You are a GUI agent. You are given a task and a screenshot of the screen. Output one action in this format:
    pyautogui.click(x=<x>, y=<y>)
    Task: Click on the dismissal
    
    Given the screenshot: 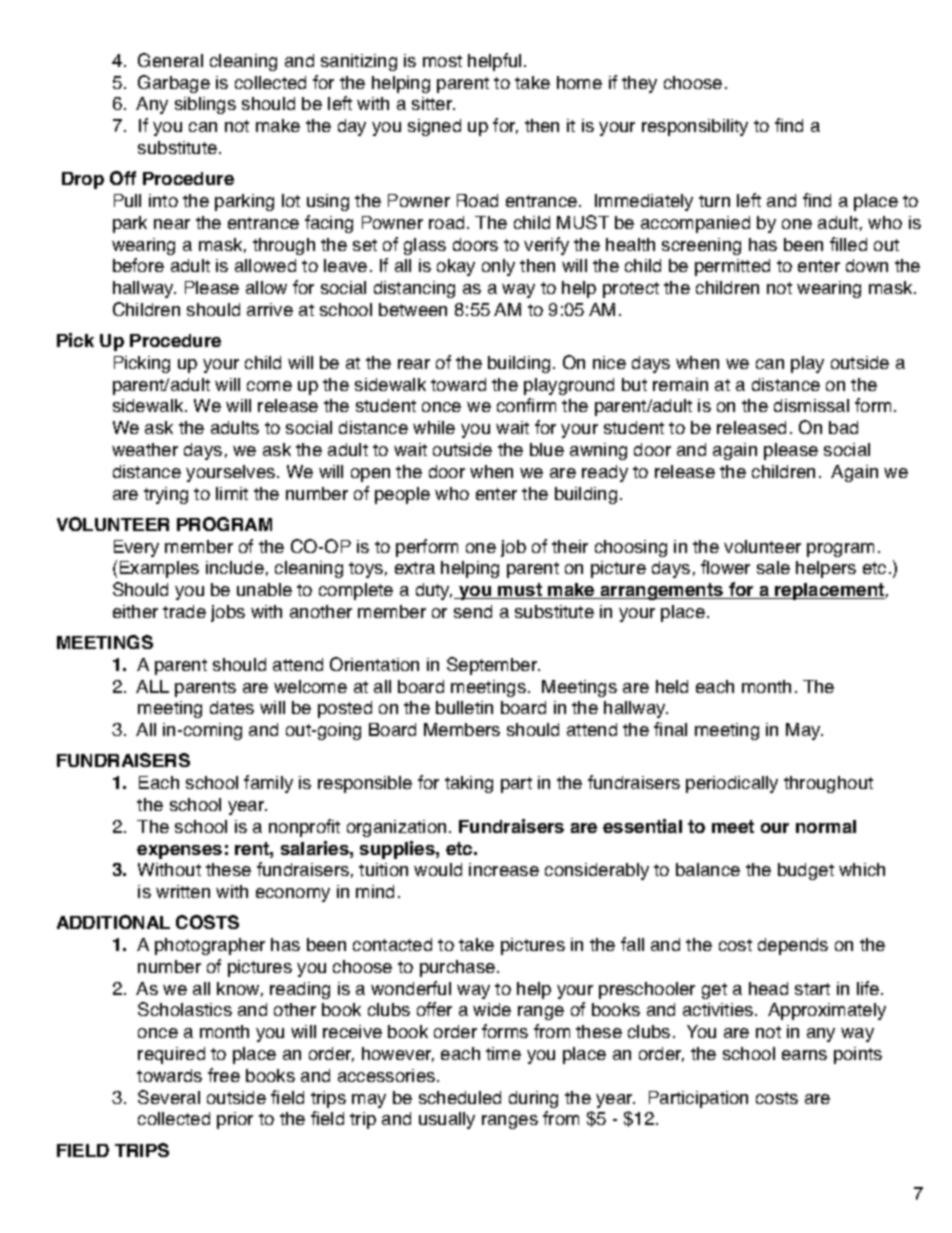 What is the action you would take?
    pyautogui.click(x=811, y=405)
